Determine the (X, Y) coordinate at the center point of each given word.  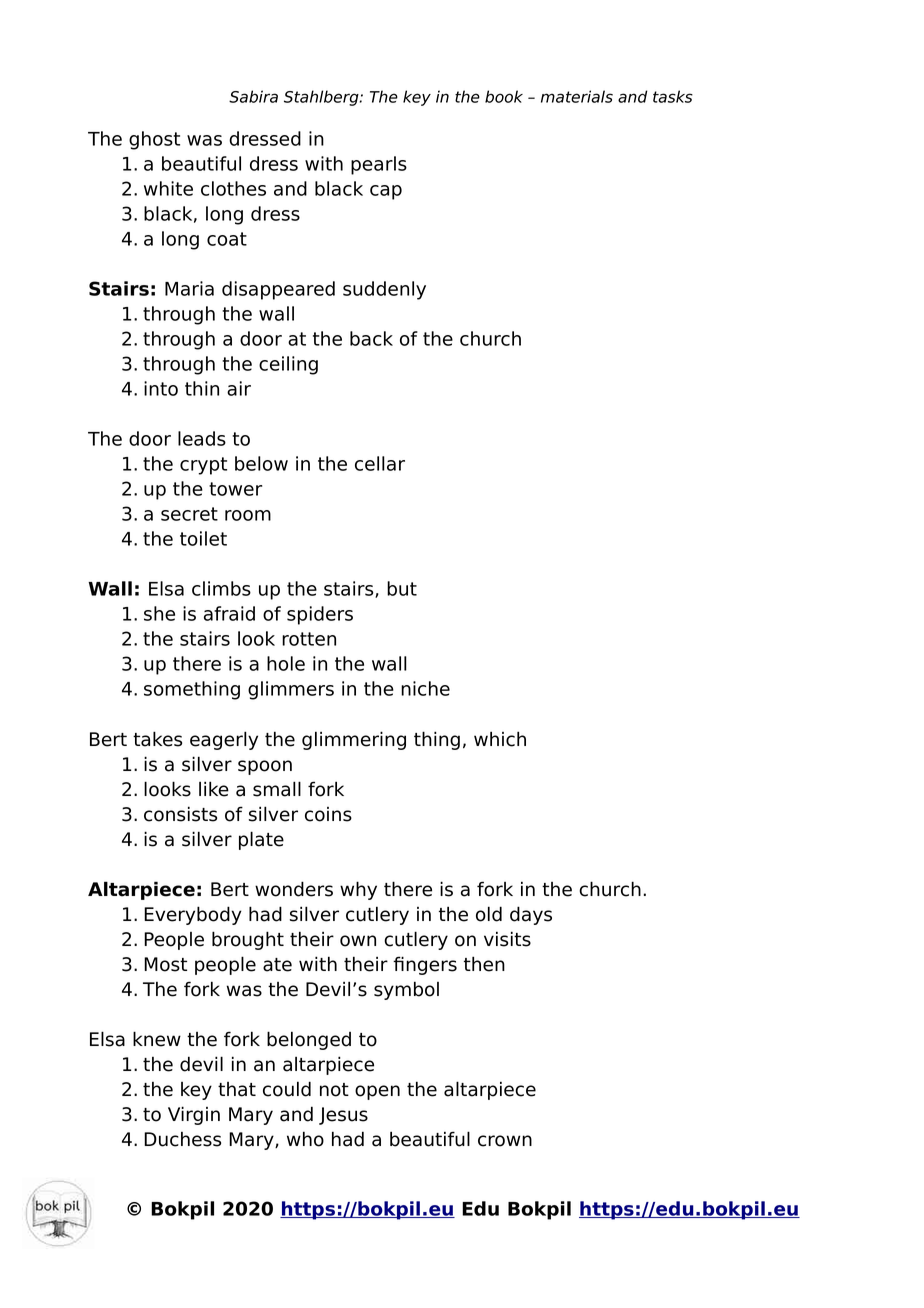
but (402, 588)
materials (577, 96)
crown (505, 1141)
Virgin (194, 1115)
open (377, 1092)
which (500, 739)
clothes (233, 188)
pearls (379, 165)
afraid (229, 613)
